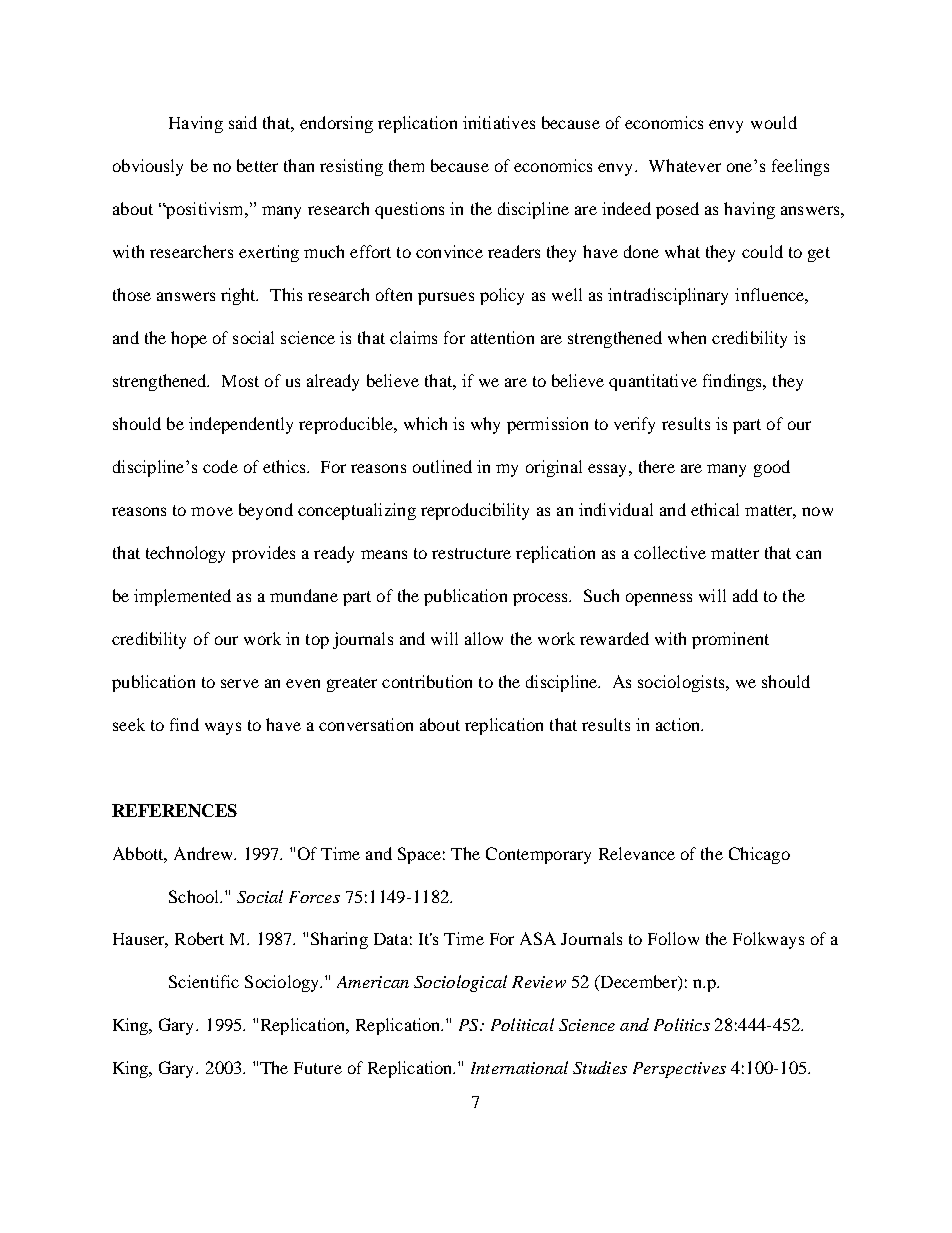  Describe the element at coordinates (499, 122) in the screenshot. I see `initiatives` at that location.
